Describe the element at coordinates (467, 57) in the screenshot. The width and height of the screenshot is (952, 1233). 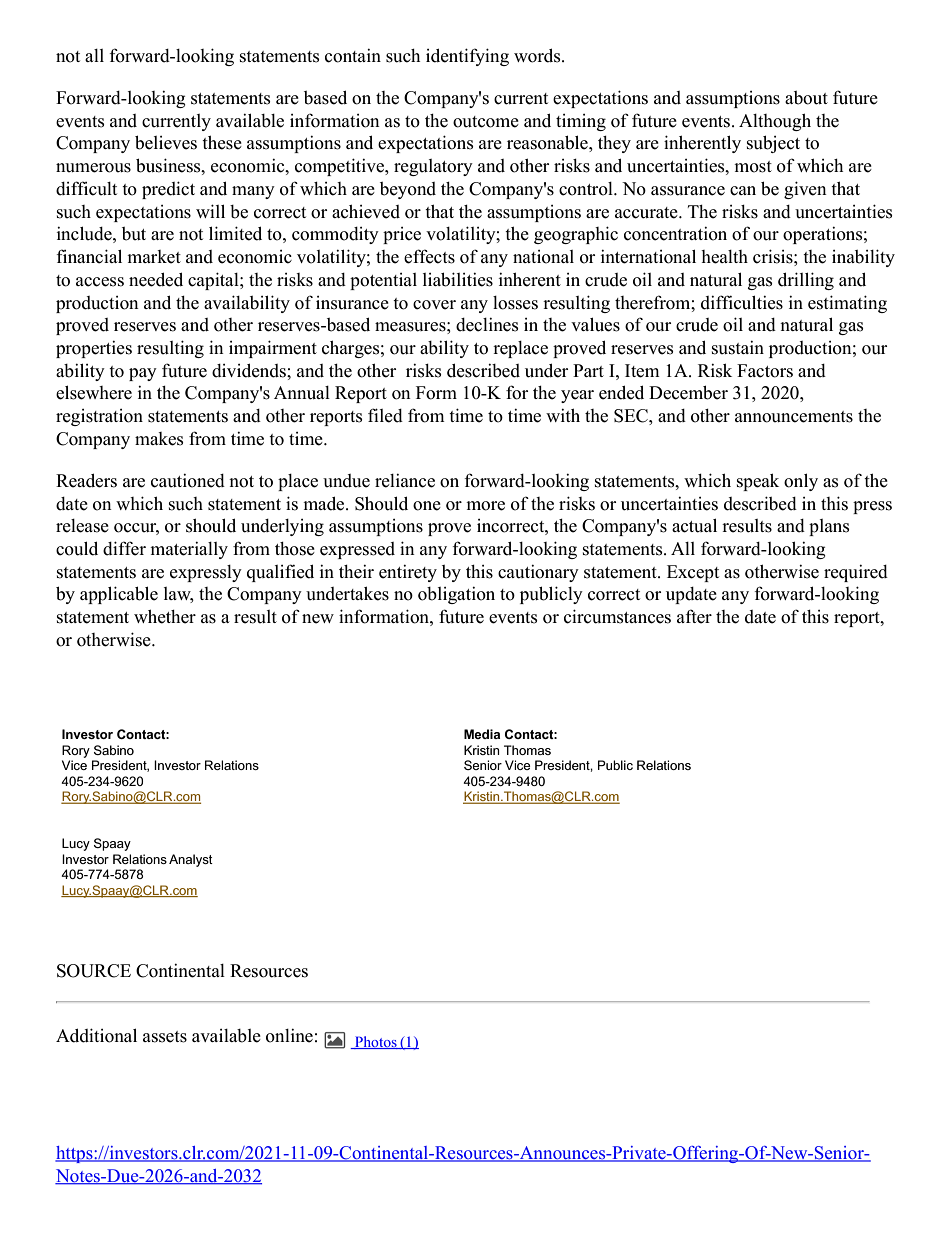
I see `identifying` at that location.
